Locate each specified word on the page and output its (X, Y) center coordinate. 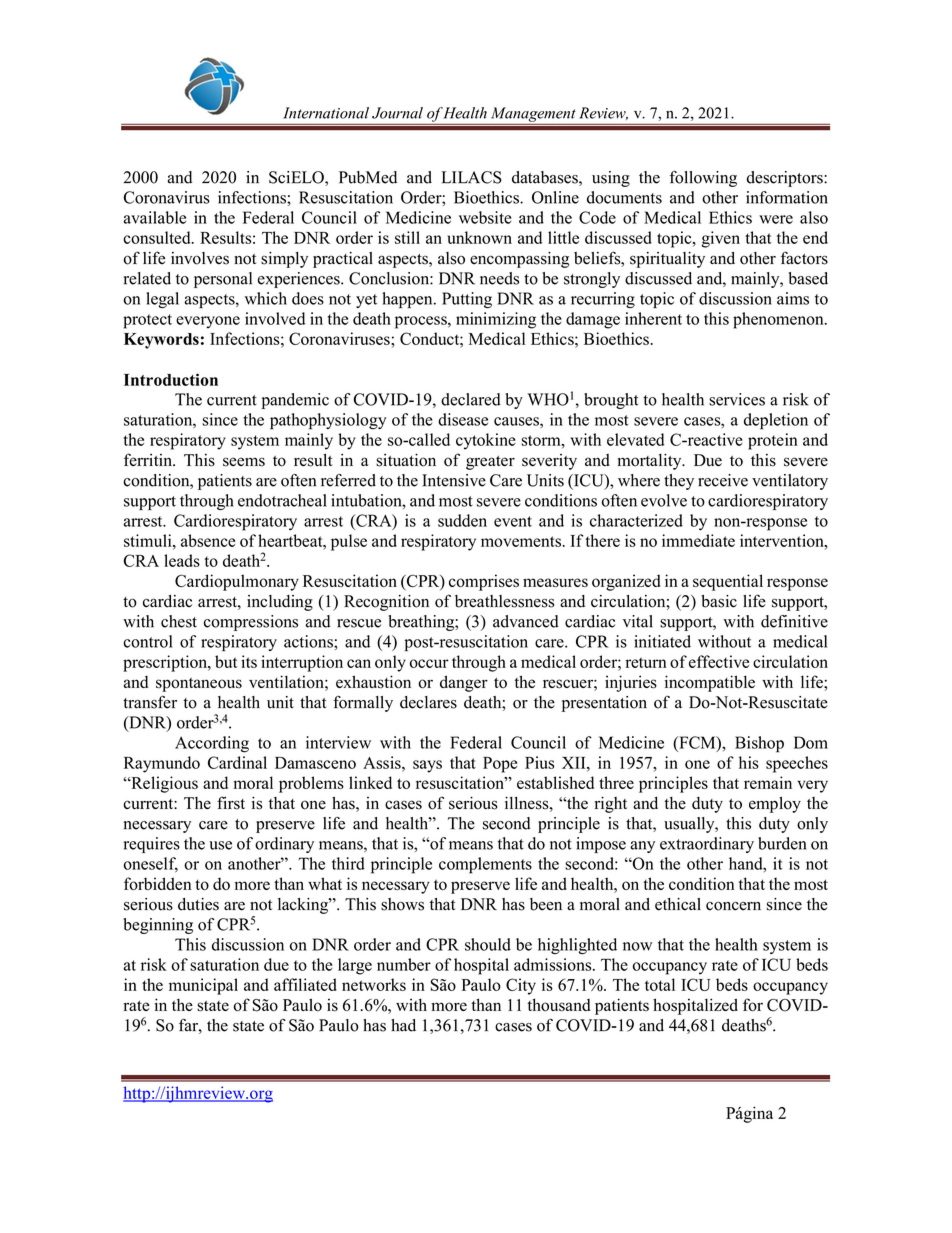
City (521, 986)
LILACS (471, 177)
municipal (203, 986)
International (326, 113)
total (660, 984)
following (703, 179)
